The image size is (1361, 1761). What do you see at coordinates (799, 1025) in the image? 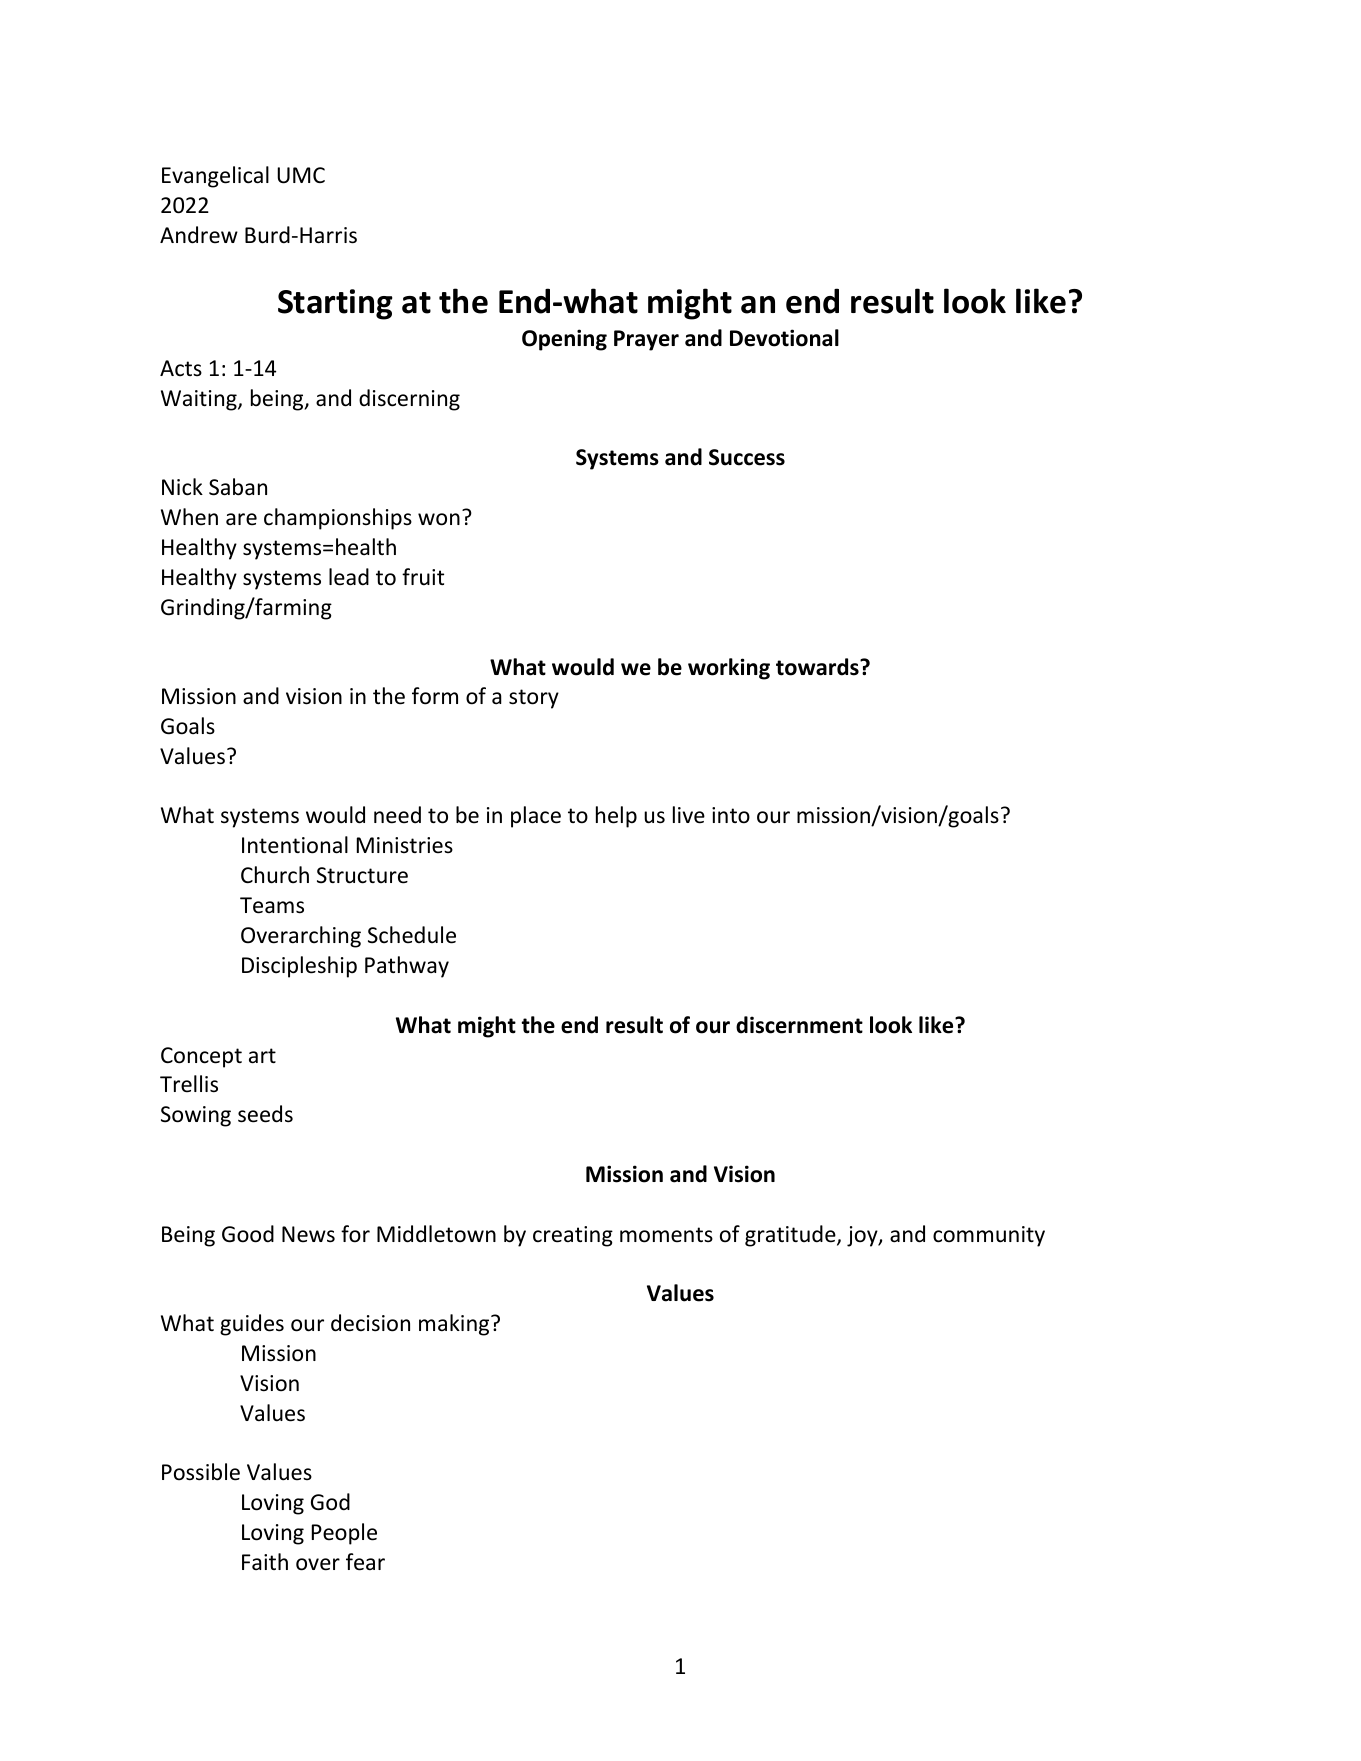
I see `discernment` at bounding box center [799, 1025].
